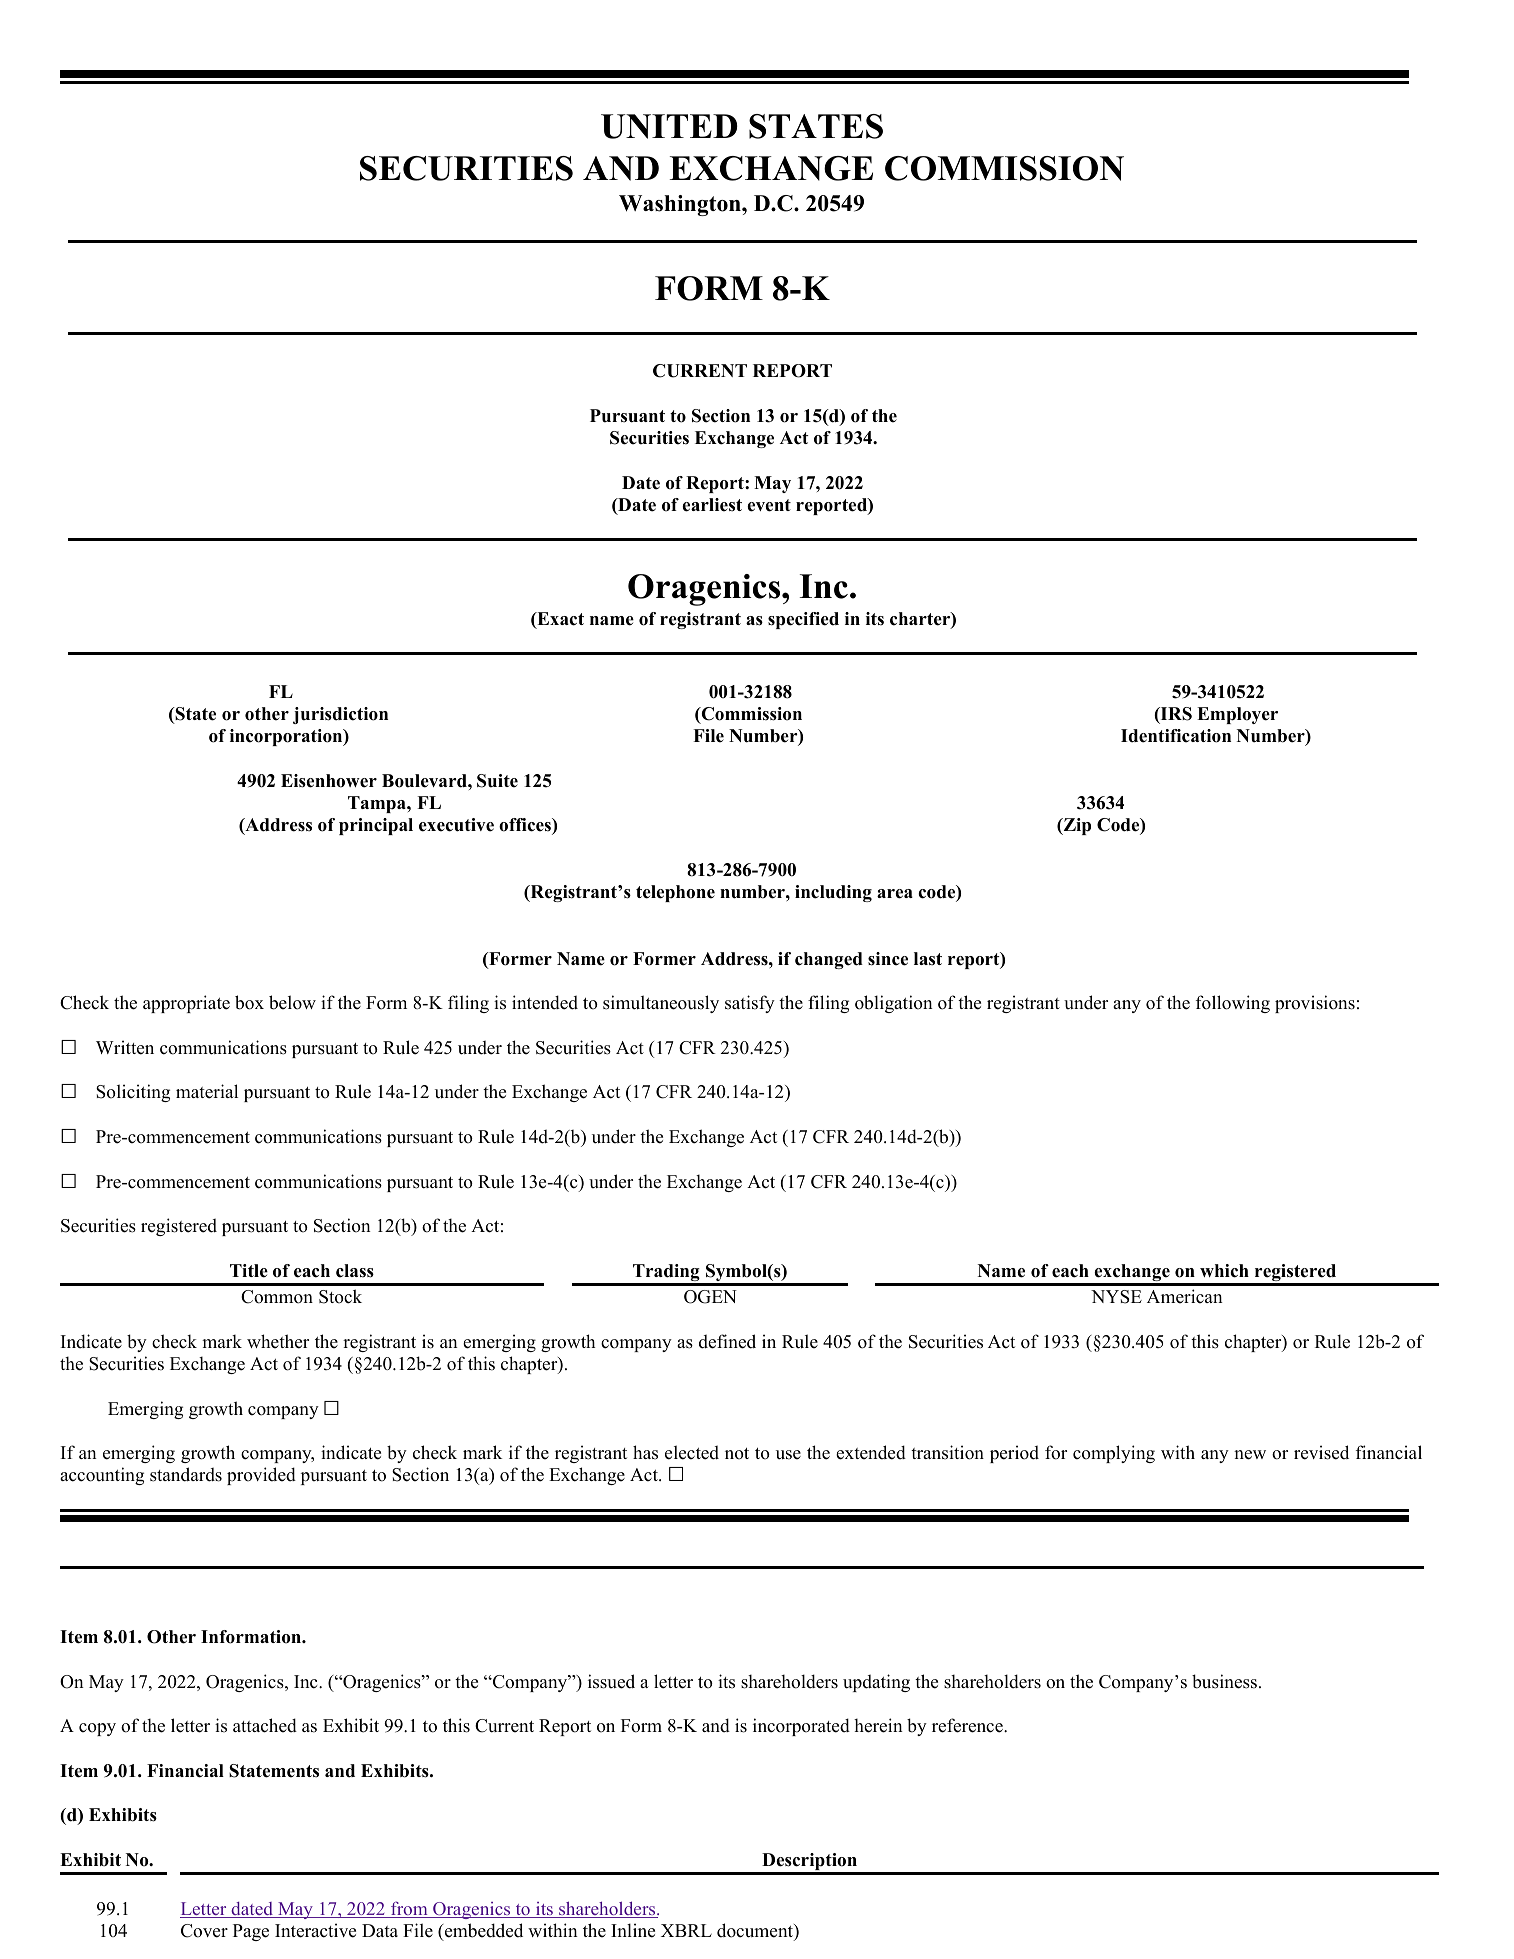 Image resolution: width=1514 pixels, height=1959 pixels. I want to click on American, so click(1185, 1296).
